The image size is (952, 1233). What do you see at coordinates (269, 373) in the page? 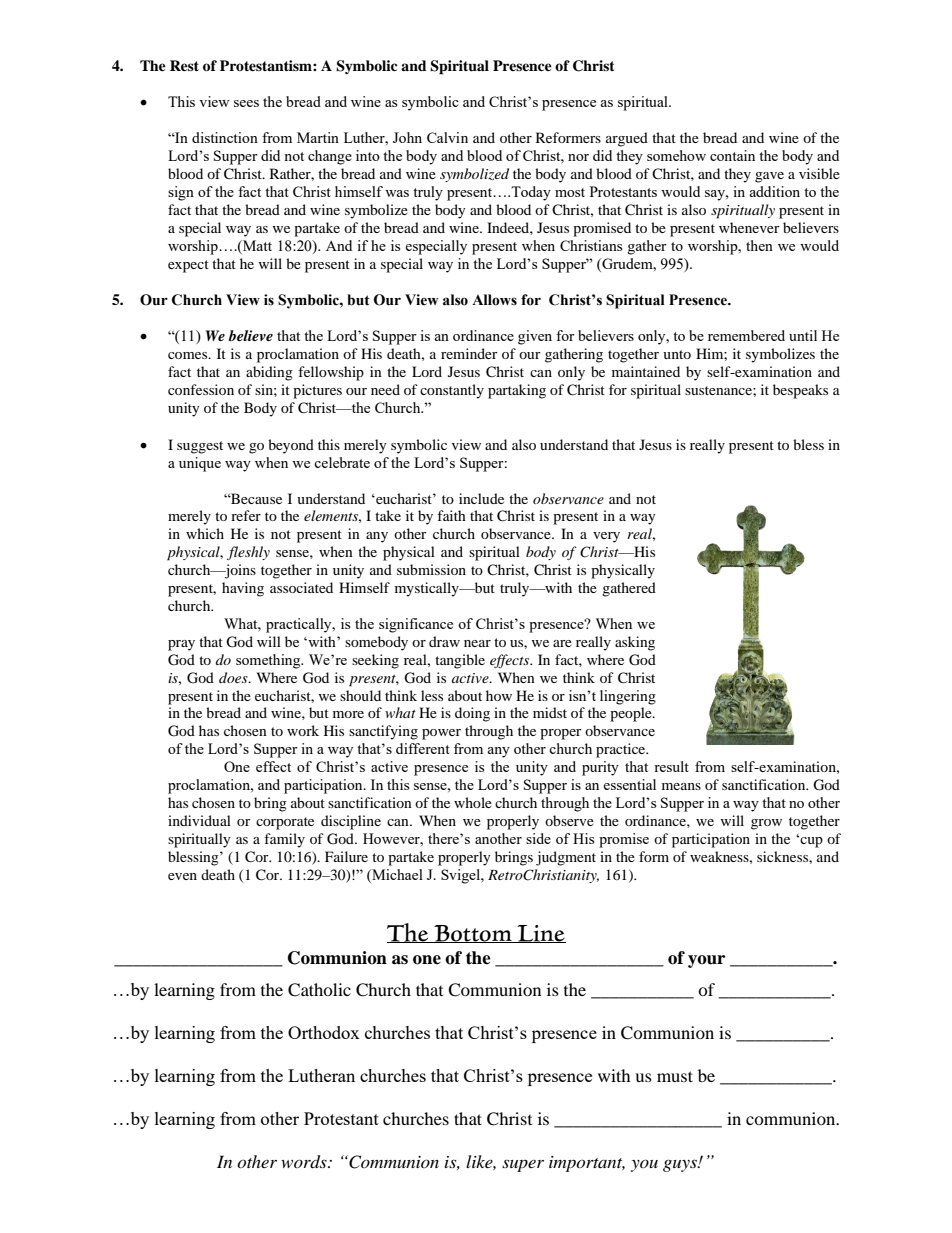
I see `abiding` at bounding box center [269, 373].
